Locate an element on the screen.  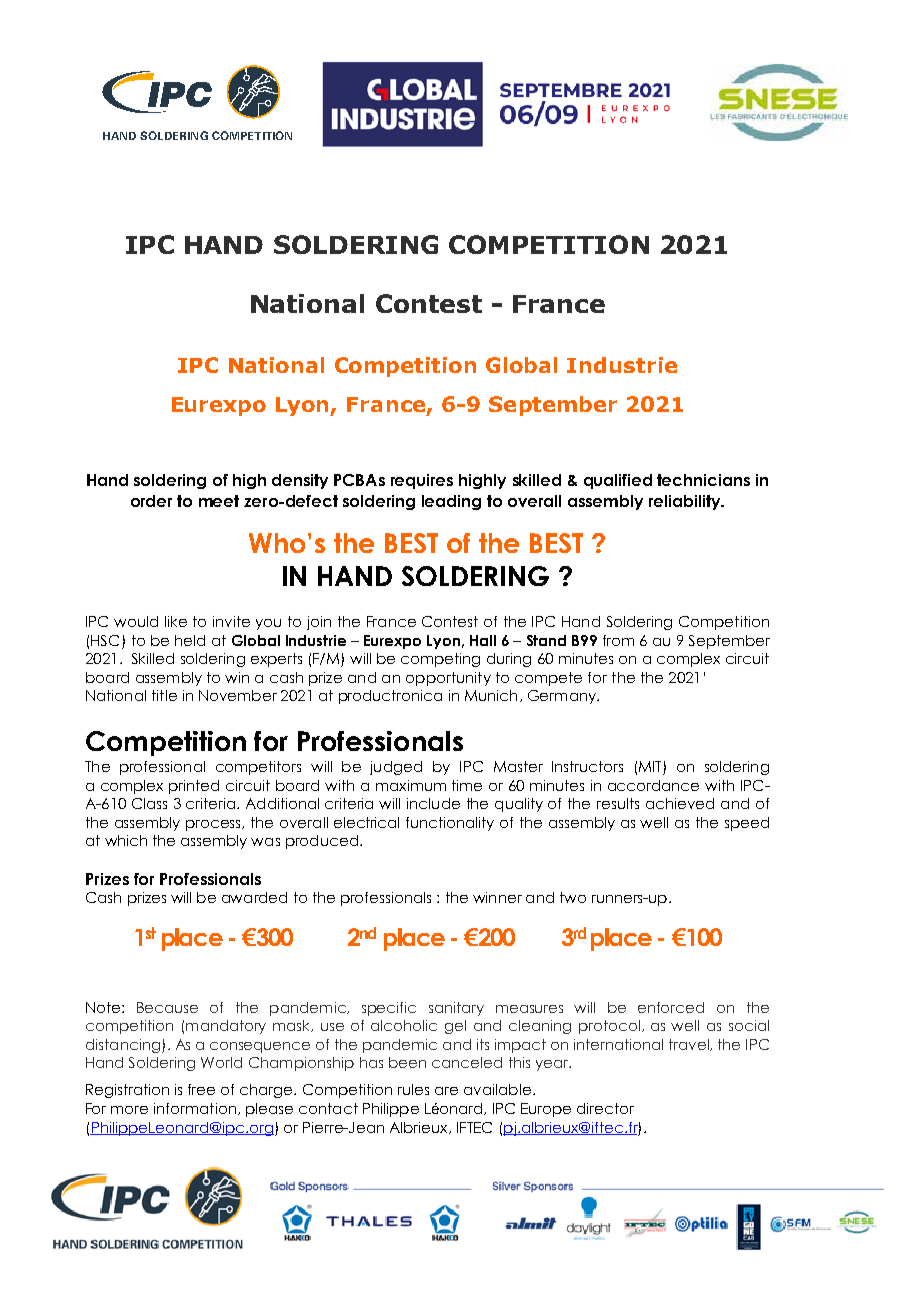
Germany is located at coordinates (563, 697).
